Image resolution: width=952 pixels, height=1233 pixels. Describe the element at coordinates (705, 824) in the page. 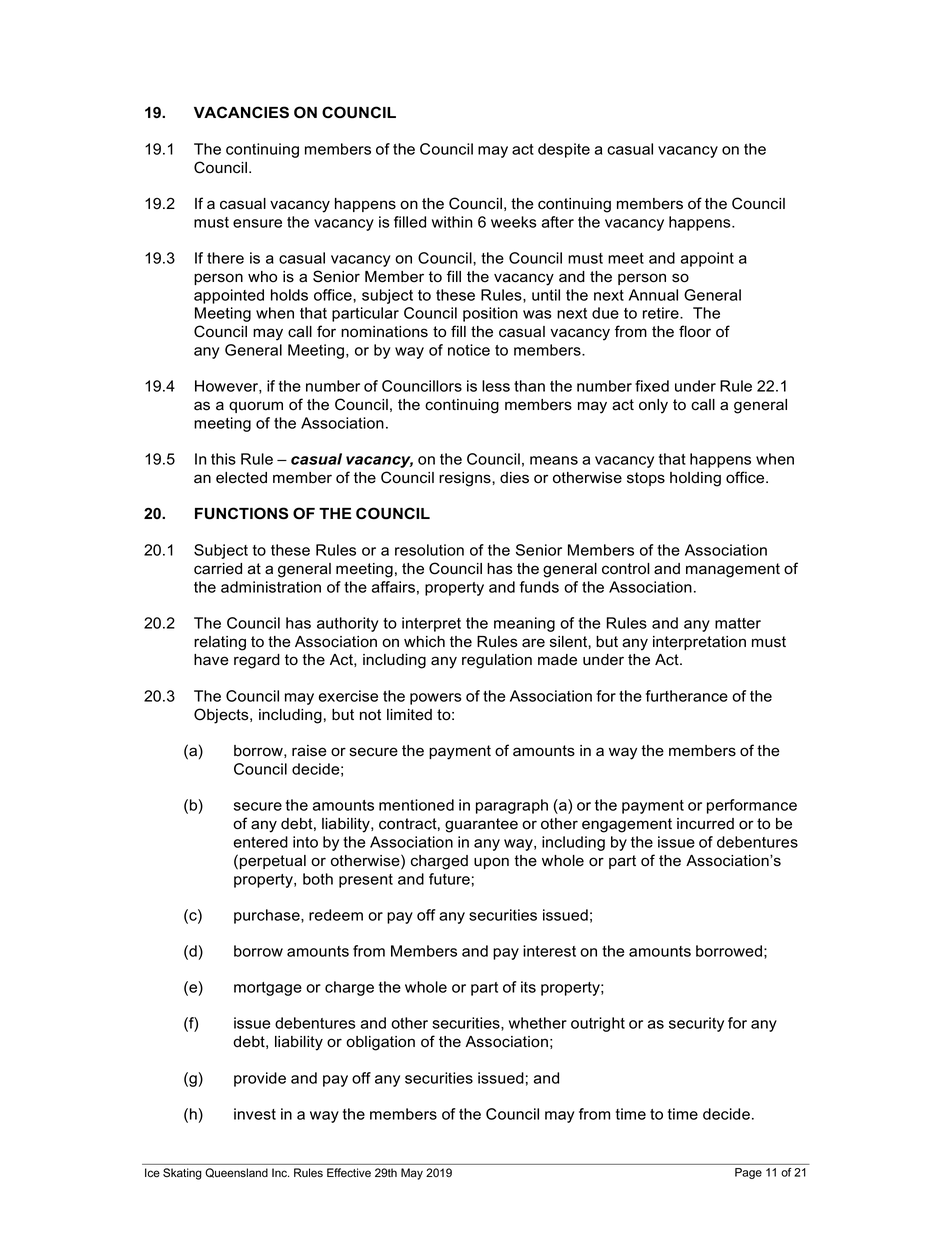

I see `incurred` at that location.
